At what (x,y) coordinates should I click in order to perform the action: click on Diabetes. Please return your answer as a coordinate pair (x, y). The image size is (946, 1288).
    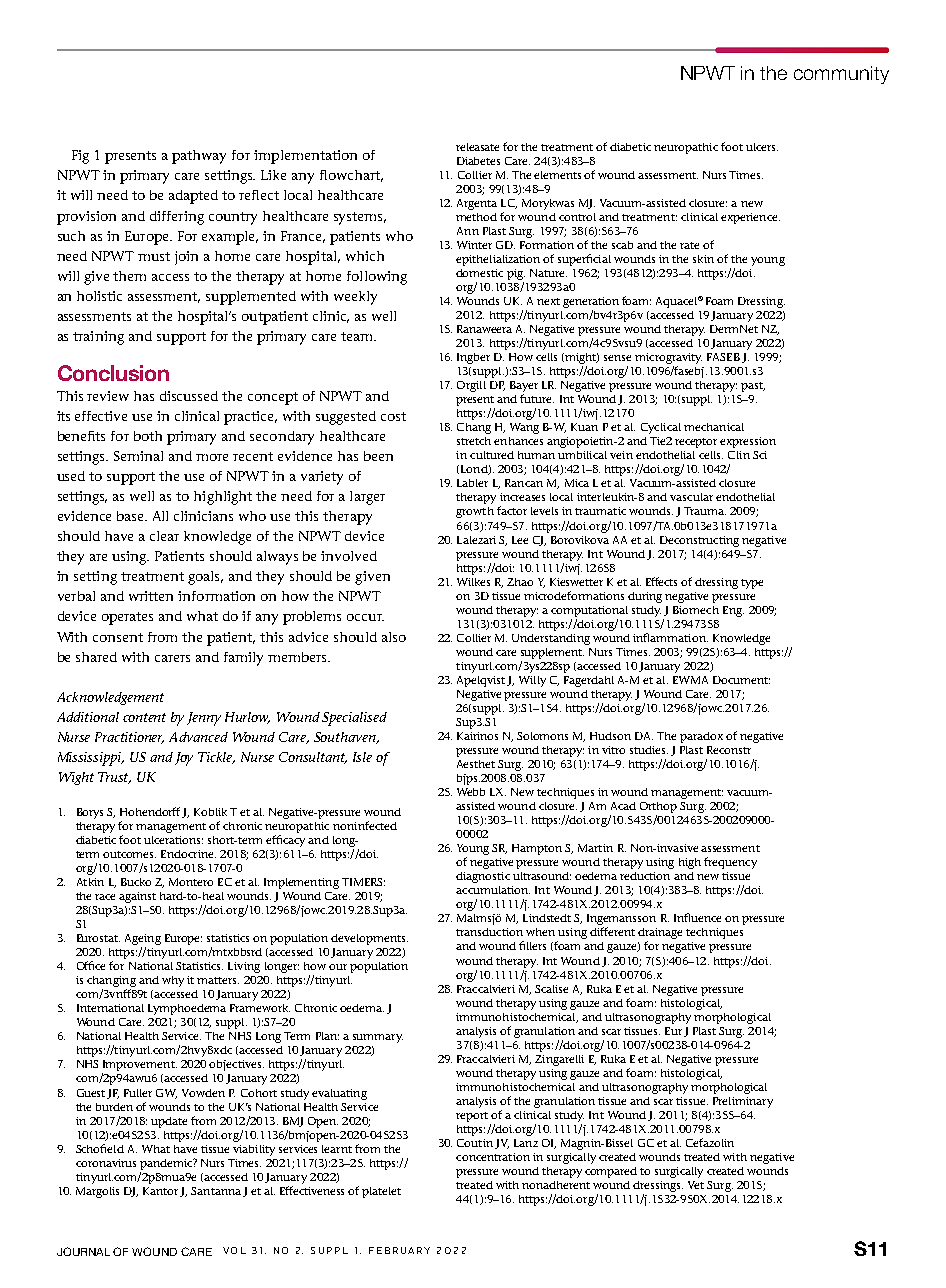
    Looking at the image, I should click on (478, 161).
